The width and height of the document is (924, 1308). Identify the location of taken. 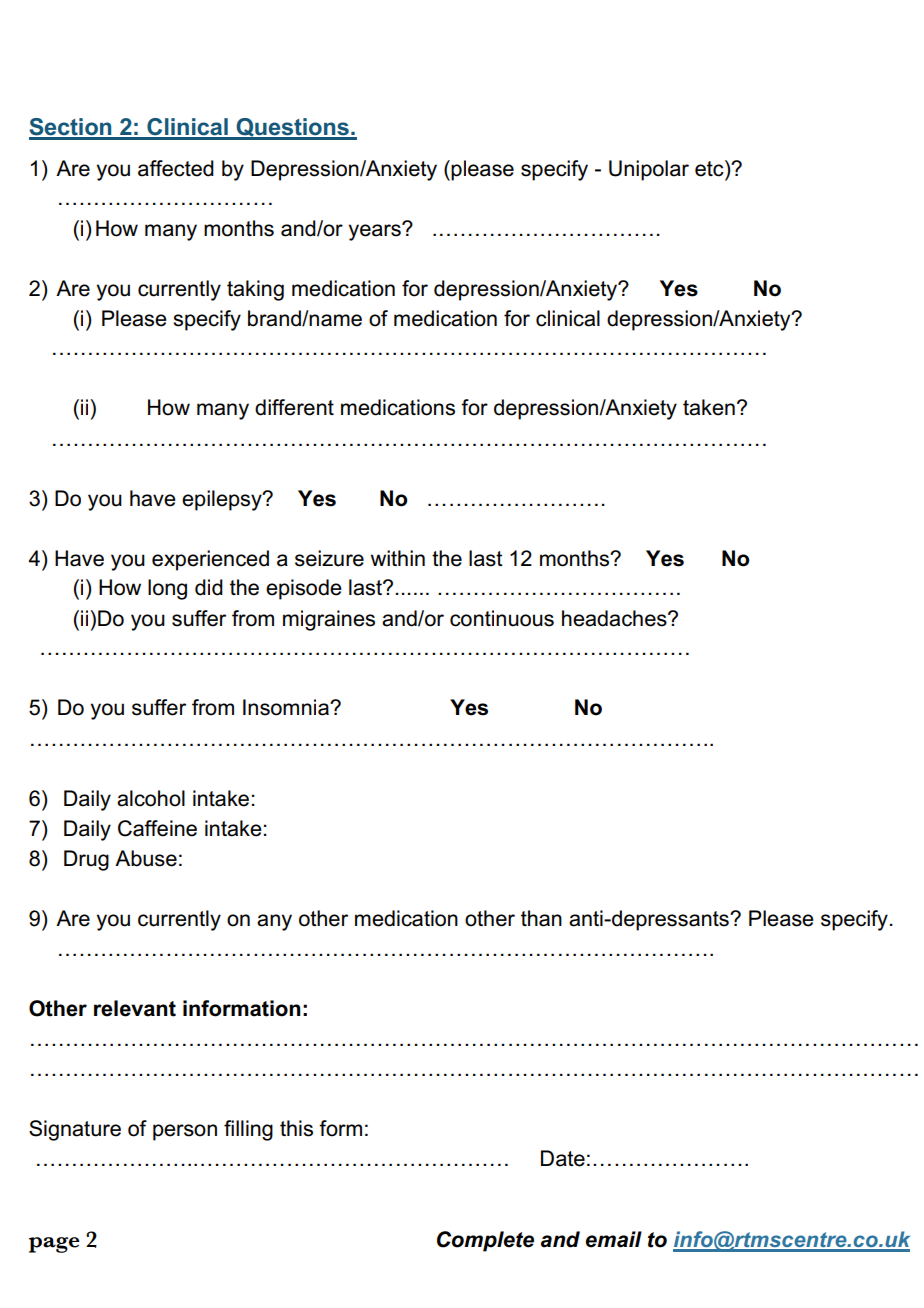
(709, 407).
